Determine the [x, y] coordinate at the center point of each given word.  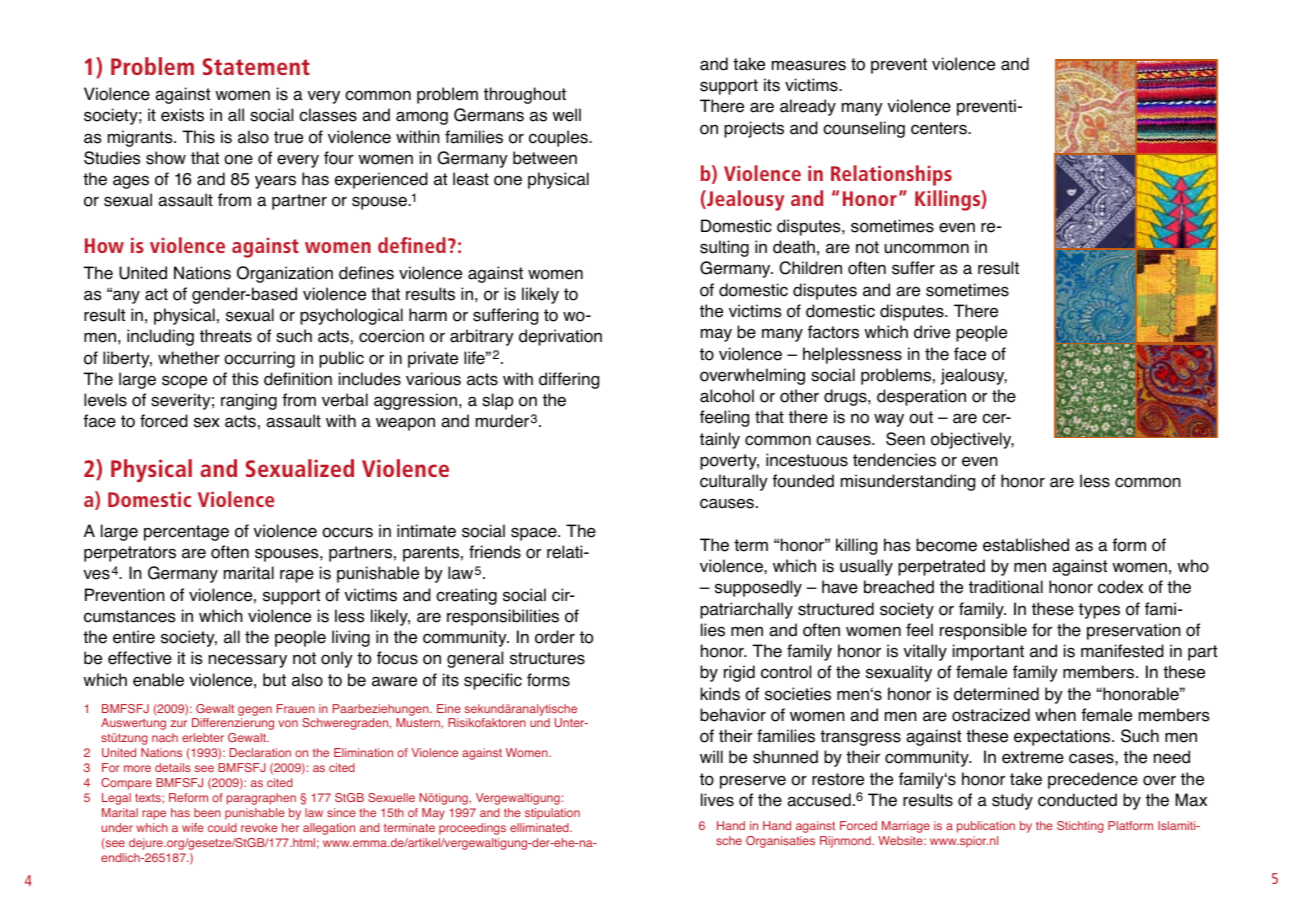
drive [932, 332]
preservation [1134, 631]
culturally [734, 482]
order [555, 637]
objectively [972, 440]
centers [940, 128]
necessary [248, 661]
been [207, 812]
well [566, 115]
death [794, 247]
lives [717, 800]
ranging [249, 401]
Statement [256, 66]
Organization [285, 274]
